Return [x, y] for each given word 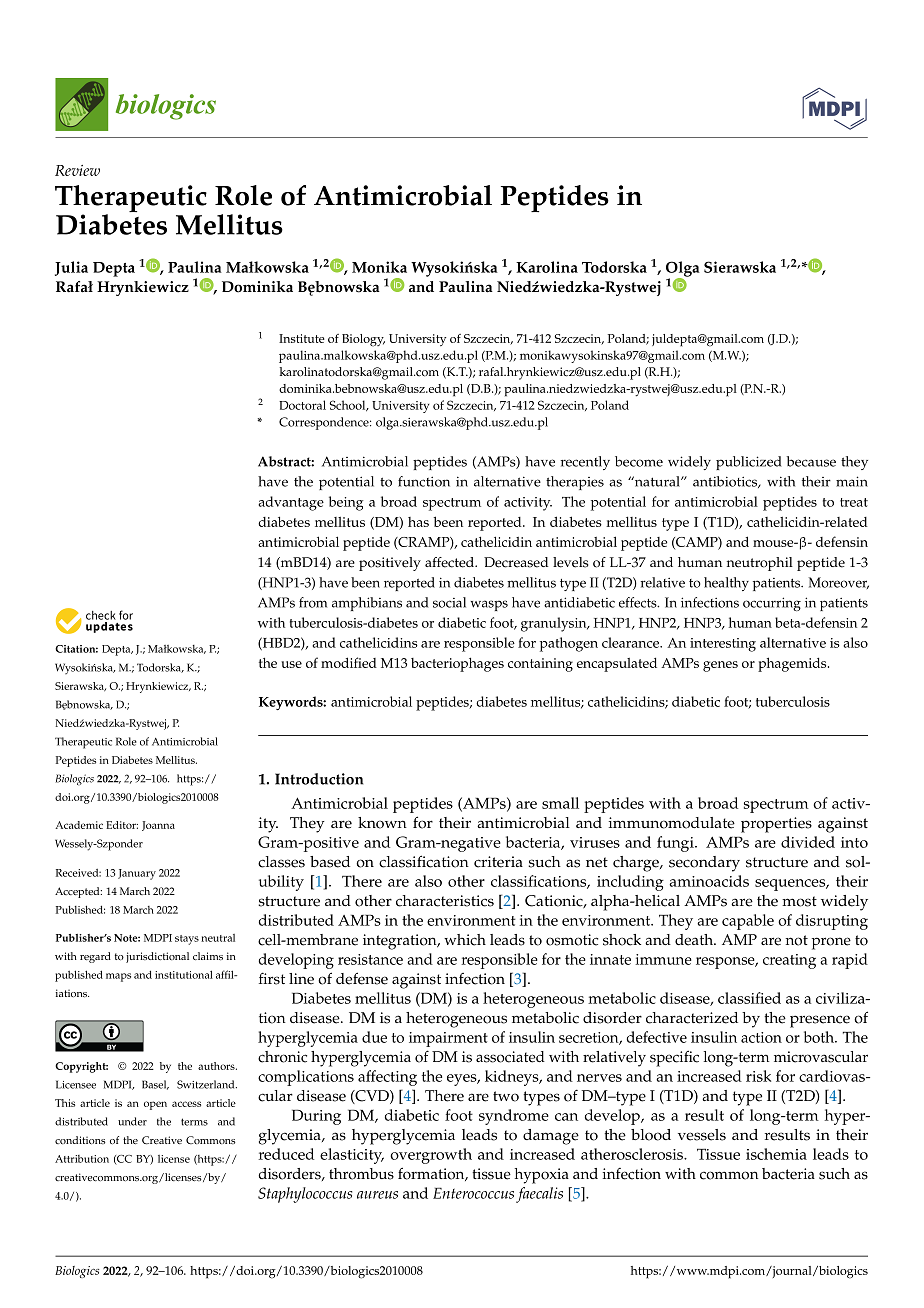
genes [720, 666]
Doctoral [302, 405]
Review [77, 170]
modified [349, 662]
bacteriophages [457, 664]
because [811, 461]
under [132, 1121]
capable [748, 922]
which [465, 940]
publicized [749, 463]
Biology [363, 340]
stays [187, 940]
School [349, 406]
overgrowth [431, 1156]
